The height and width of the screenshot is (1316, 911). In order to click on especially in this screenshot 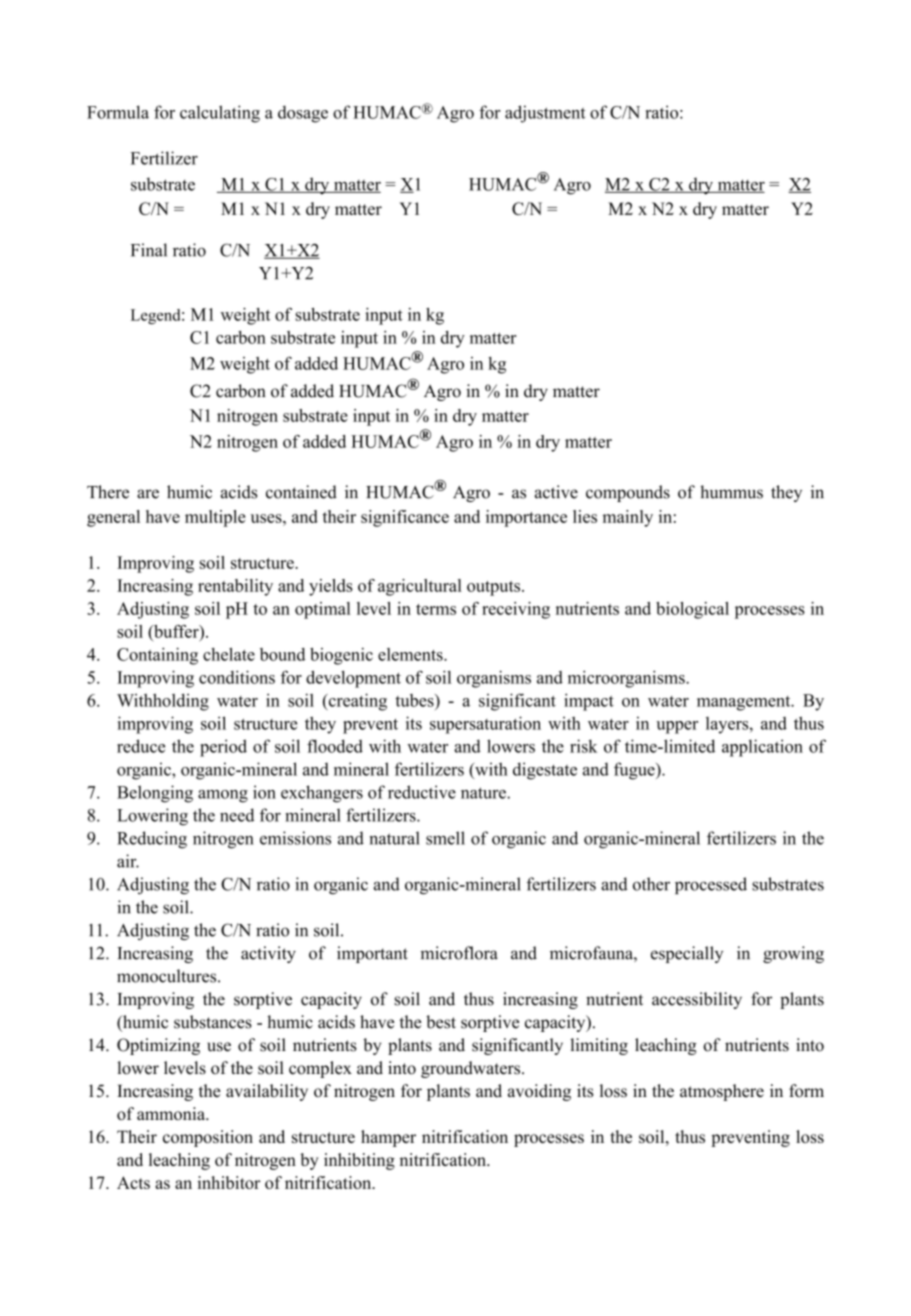, I will do `click(687, 954)`.
